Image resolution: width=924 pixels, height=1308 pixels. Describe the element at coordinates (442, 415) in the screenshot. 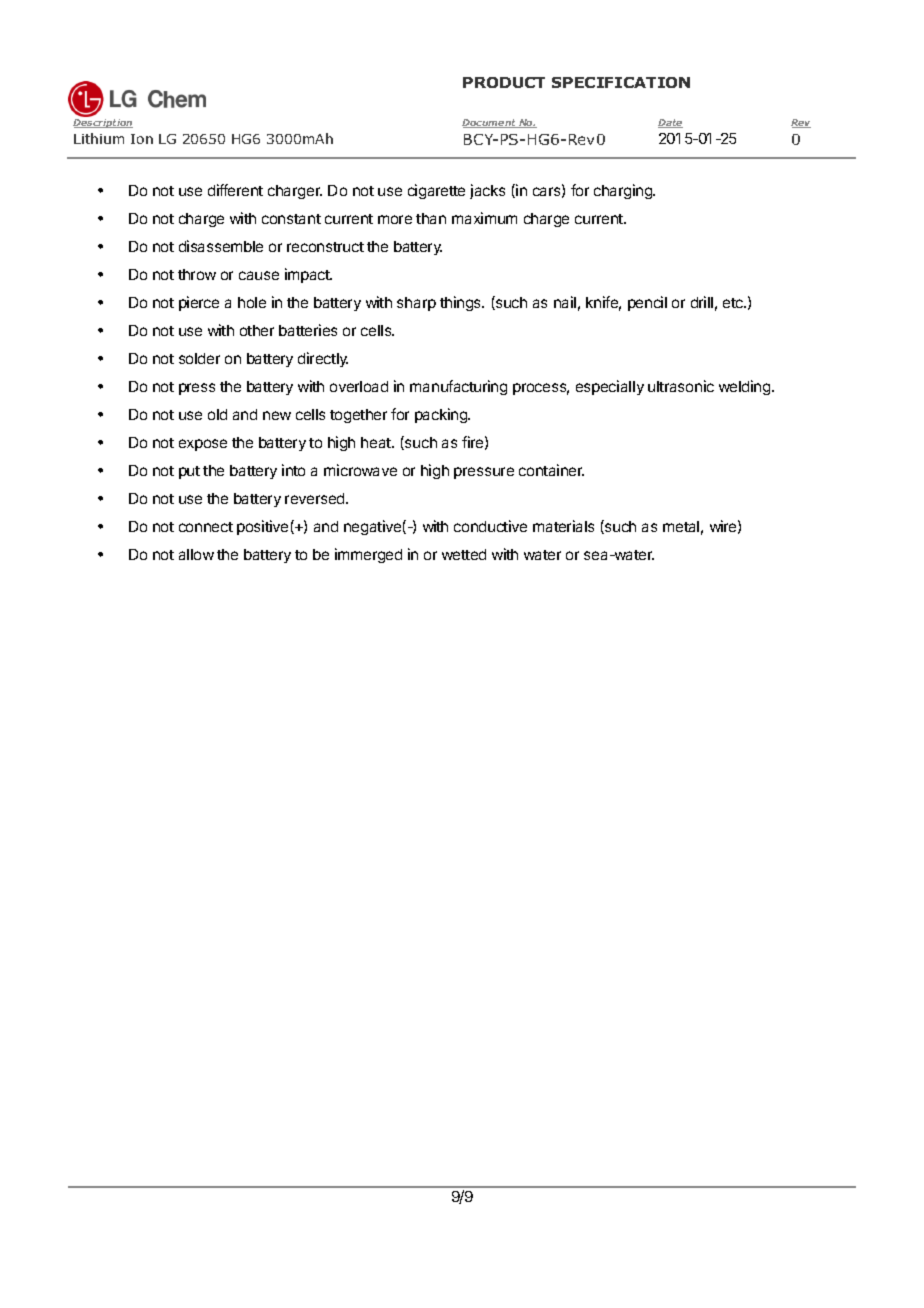

I see `packing` at that location.
